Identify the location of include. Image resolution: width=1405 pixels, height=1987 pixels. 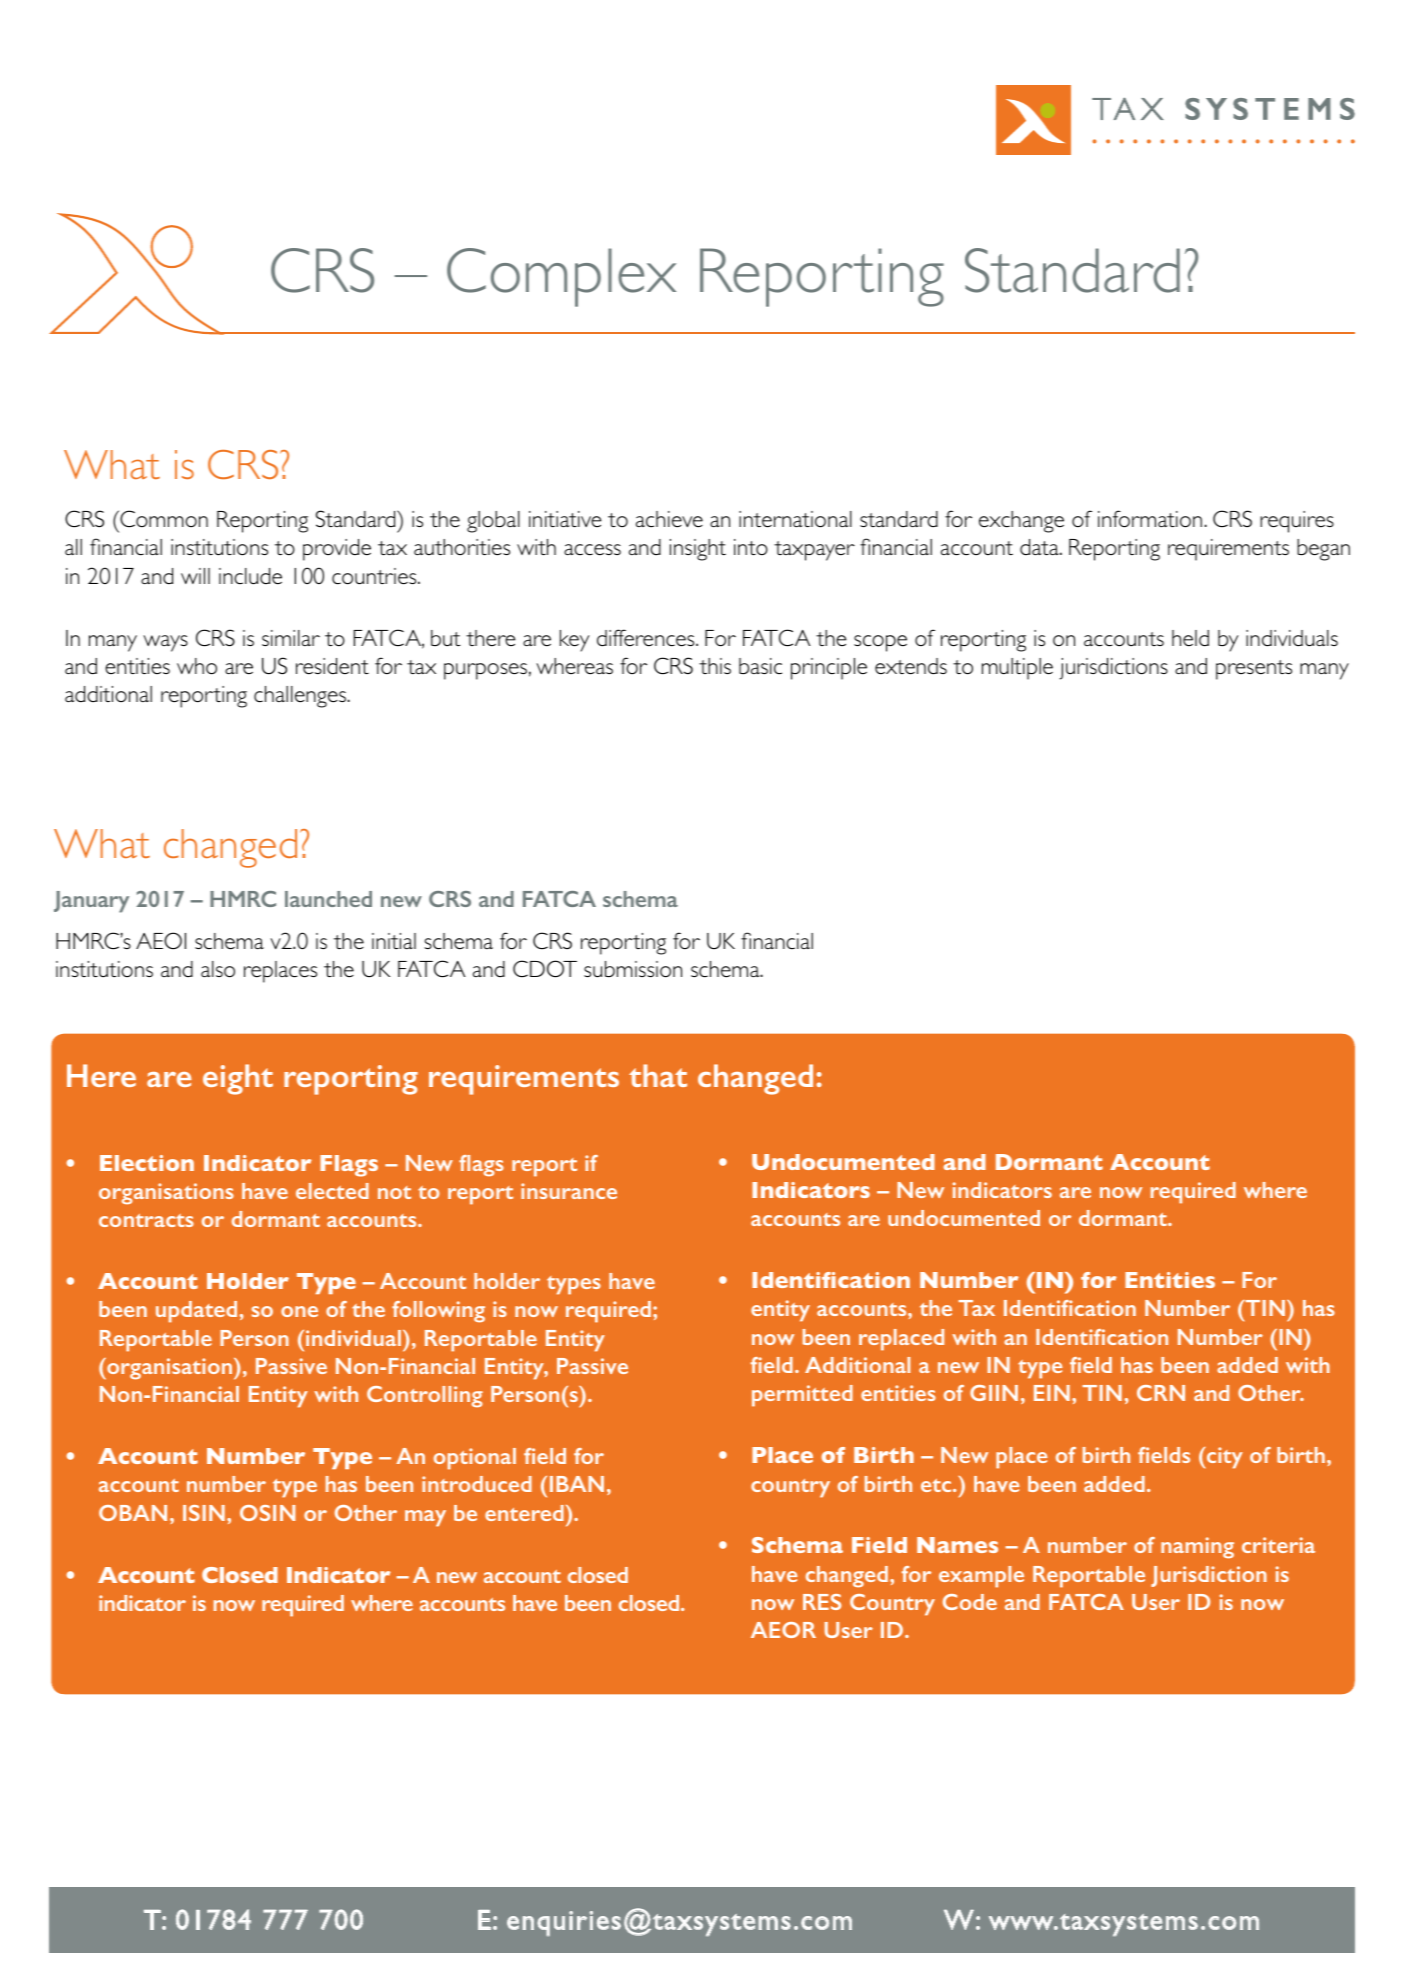
(250, 576).
